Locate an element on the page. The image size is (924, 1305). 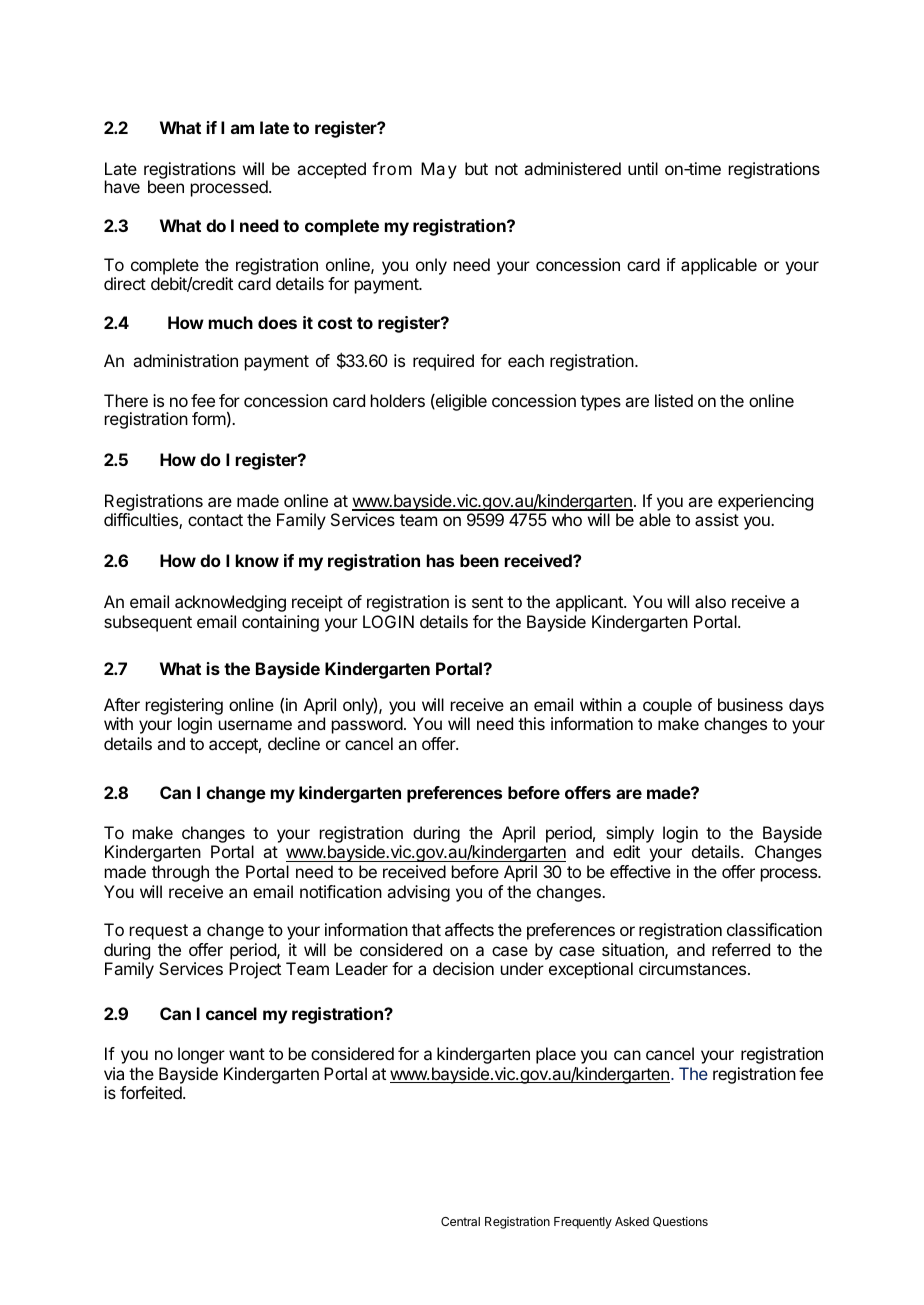
have is located at coordinates (122, 186).
